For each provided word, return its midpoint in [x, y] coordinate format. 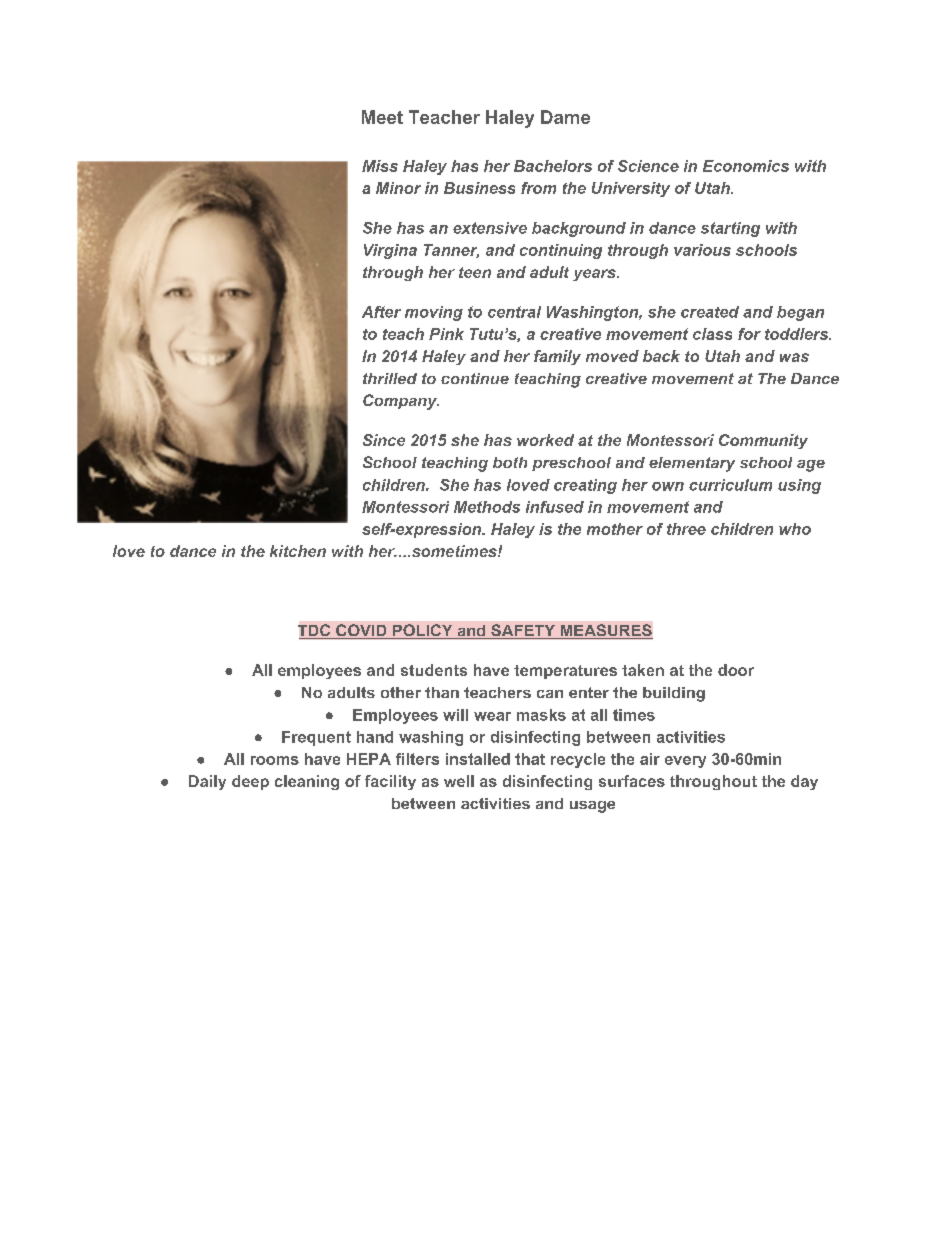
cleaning [307, 782]
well [459, 781]
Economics [746, 166]
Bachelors [553, 166]
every [685, 762]
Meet [382, 117]
